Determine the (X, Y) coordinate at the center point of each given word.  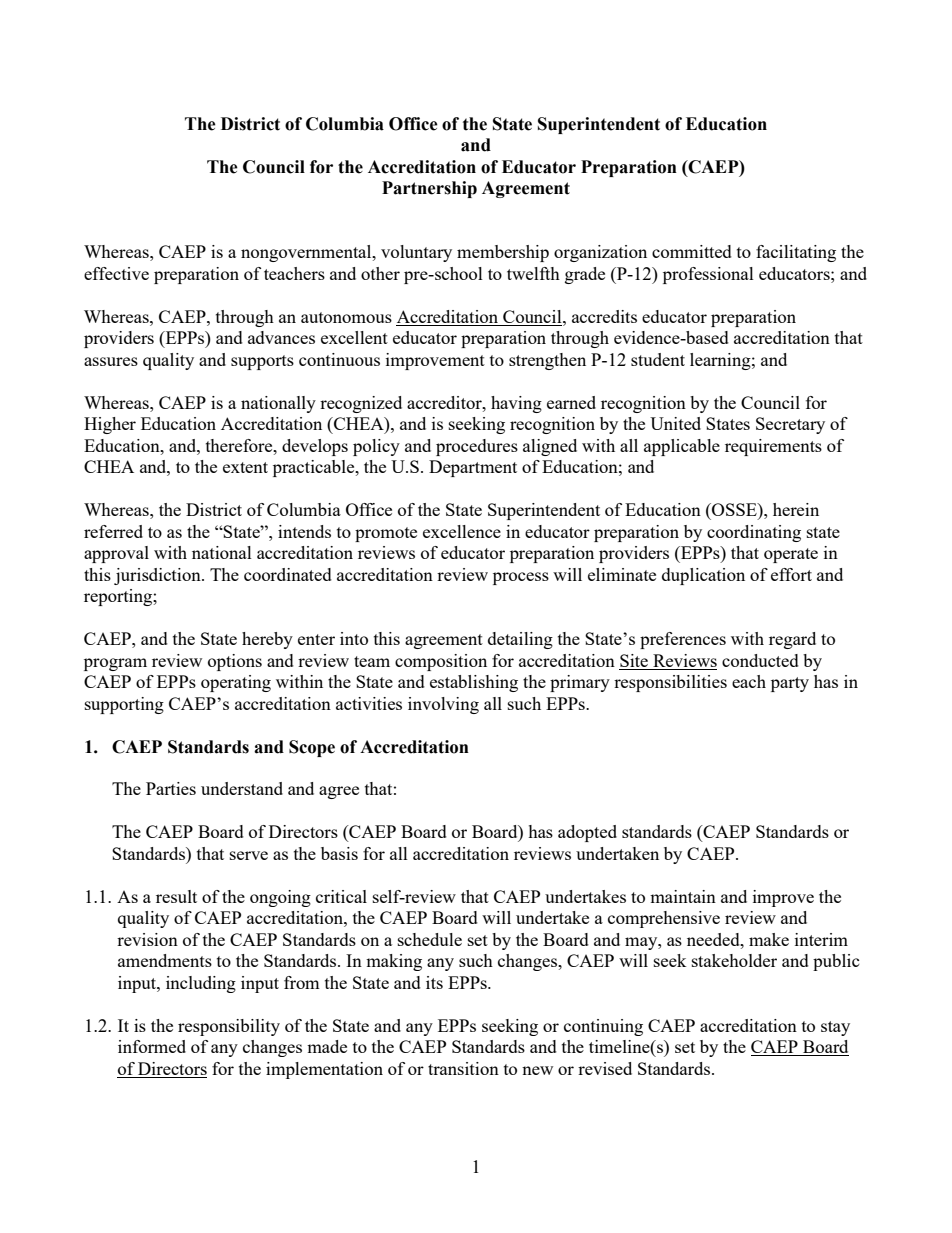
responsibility (229, 1027)
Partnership (429, 189)
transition (463, 1068)
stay (835, 1028)
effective (116, 273)
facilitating (796, 253)
